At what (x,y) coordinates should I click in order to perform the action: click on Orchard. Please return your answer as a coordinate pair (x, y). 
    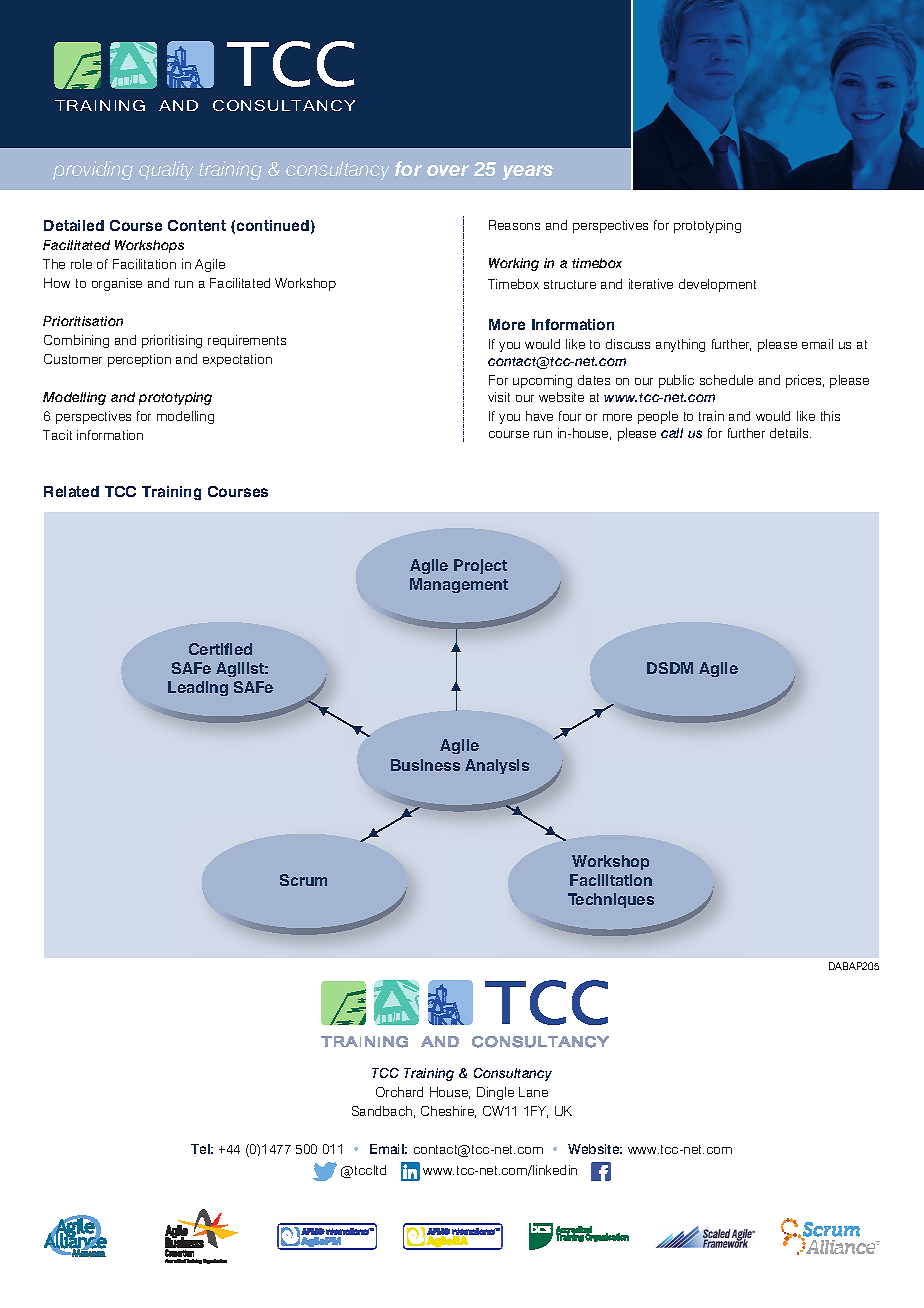
    Looking at the image, I should click on (399, 1092).
